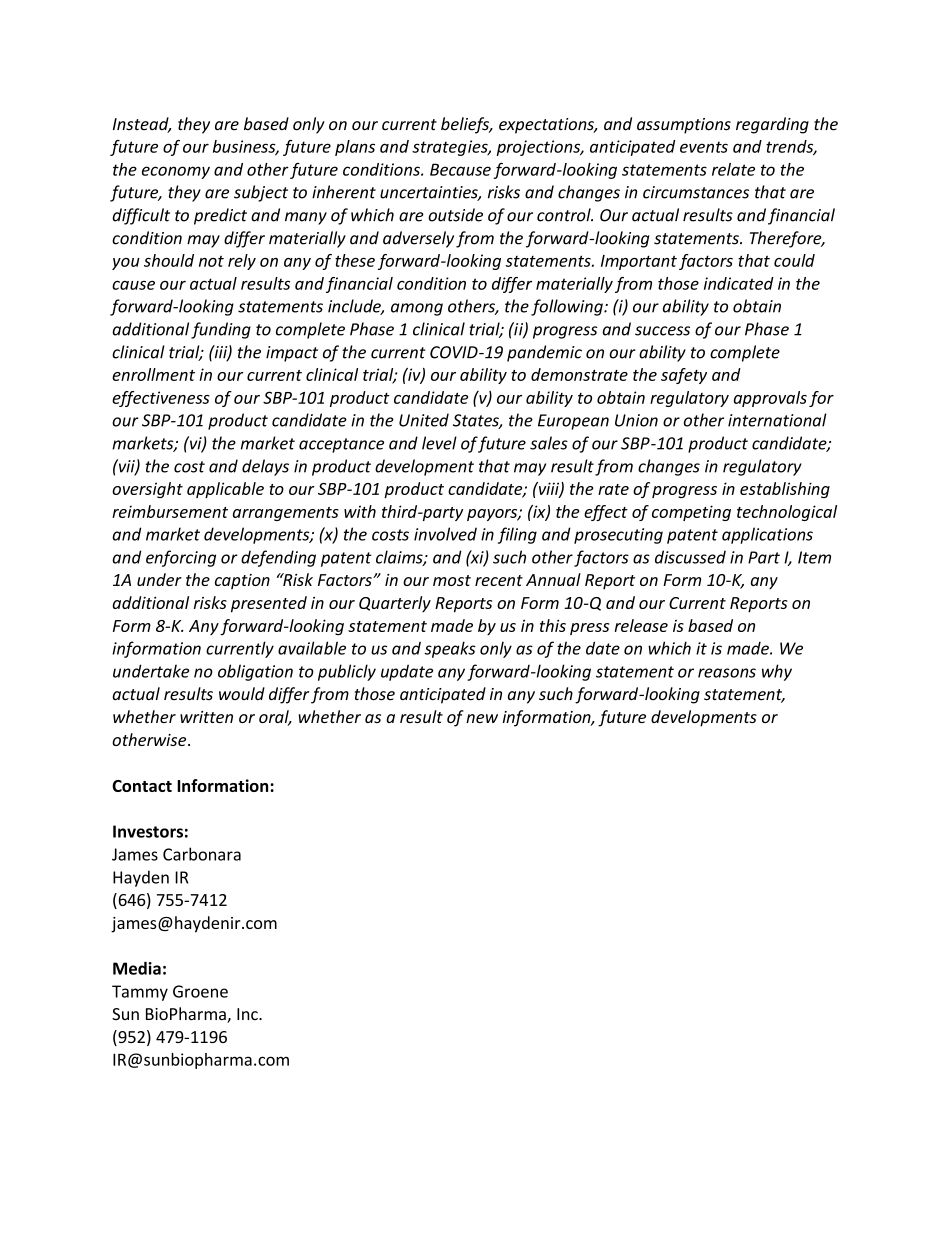  I want to click on discussed, so click(690, 557).
